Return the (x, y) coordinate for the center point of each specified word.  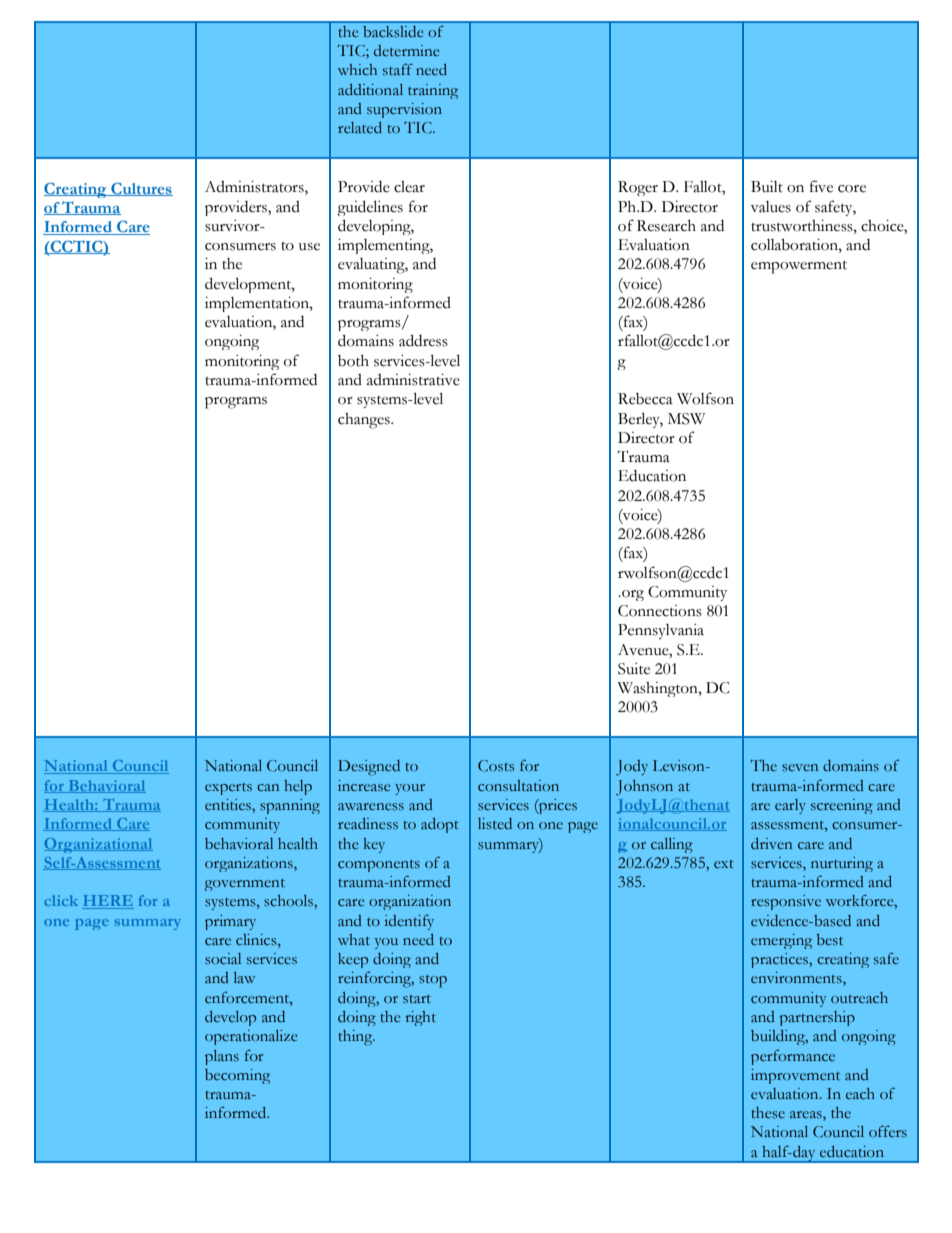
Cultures (141, 189)
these (768, 1113)
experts (228, 789)
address (423, 340)
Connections (660, 611)
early (790, 806)
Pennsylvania (661, 632)
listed (495, 824)
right (420, 1018)
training (433, 91)
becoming (237, 1076)
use (309, 247)
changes (365, 421)
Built (767, 187)
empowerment (799, 267)
